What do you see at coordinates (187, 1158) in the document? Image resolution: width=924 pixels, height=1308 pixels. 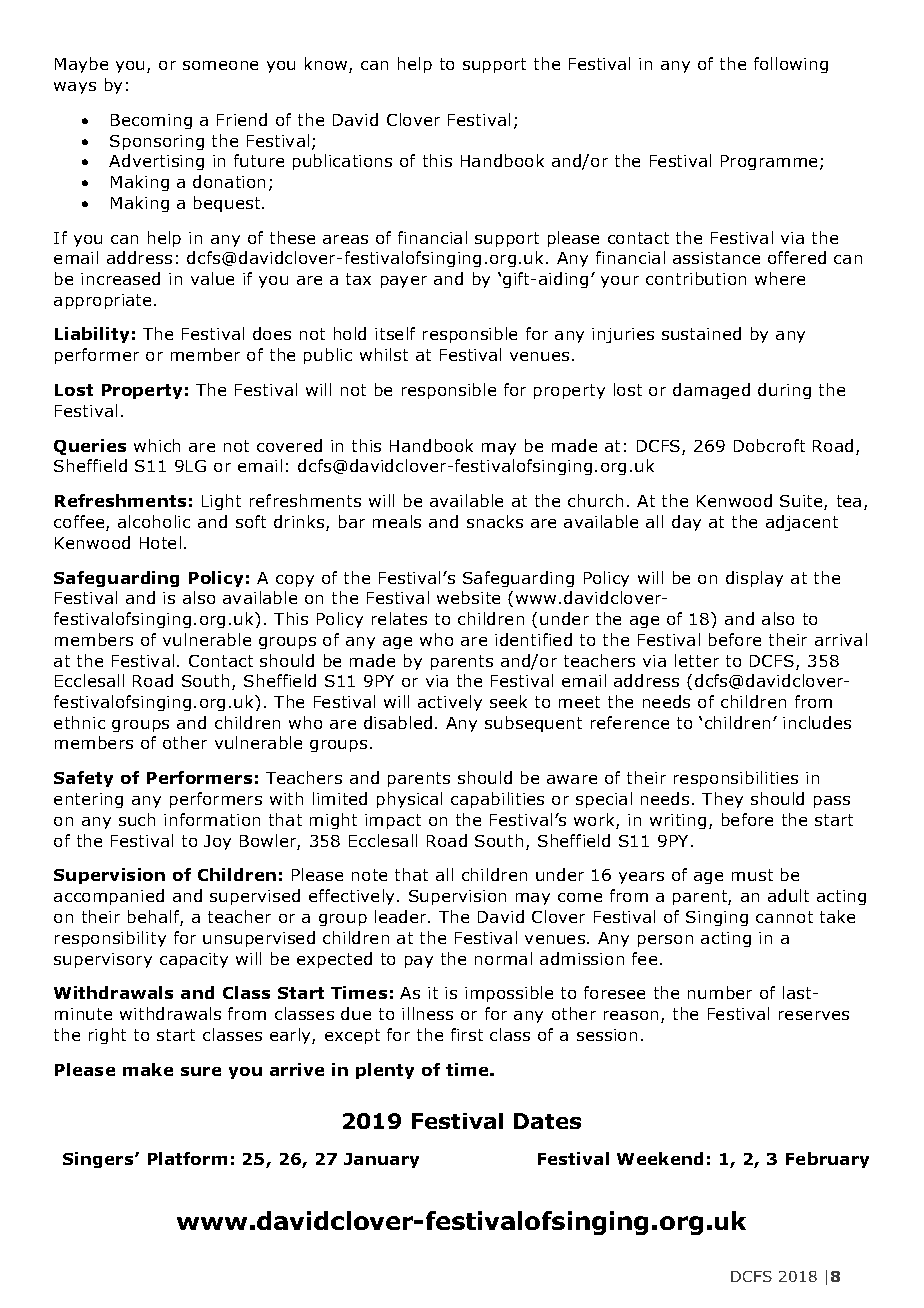 I see `Platform` at bounding box center [187, 1158].
